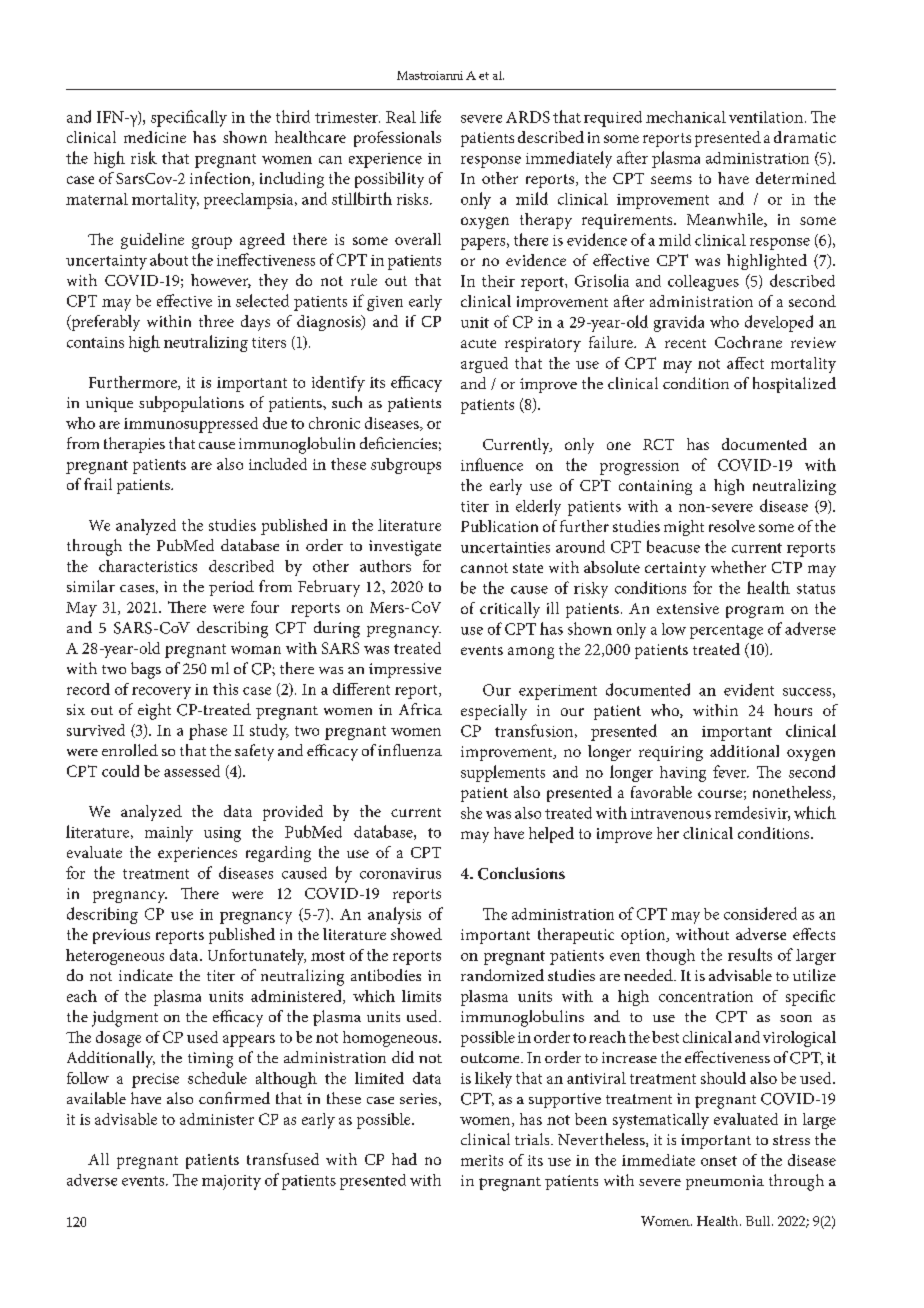  Describe the element at coordinates (231, 1182) in the page. I see `majority` at that location.
